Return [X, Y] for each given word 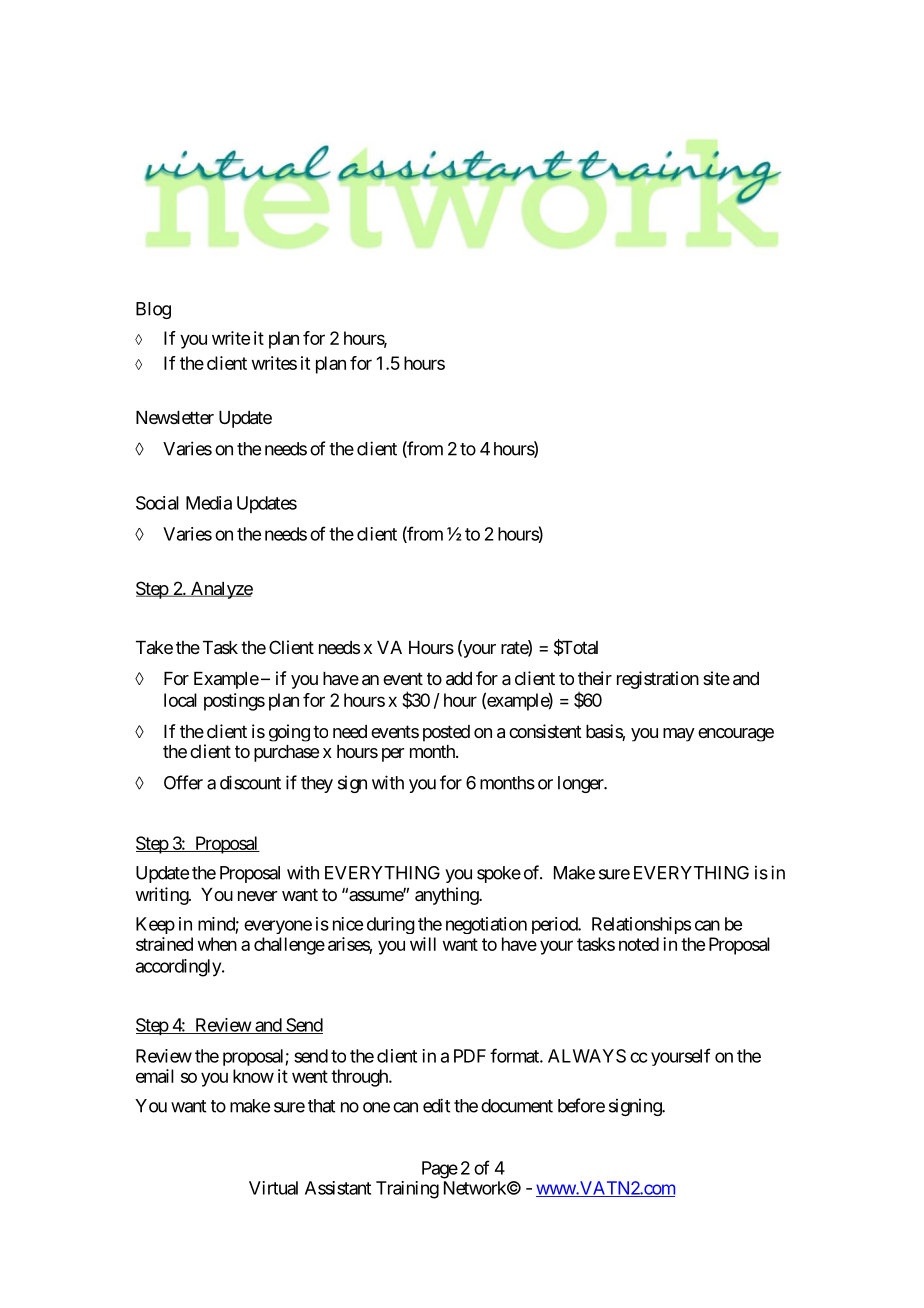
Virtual [273, 1188]
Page [440, 1170]
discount [250, 782]
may [679, 735]
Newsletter [175, 417]
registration [658, 680]
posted [446, 733]
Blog [153, 310]
